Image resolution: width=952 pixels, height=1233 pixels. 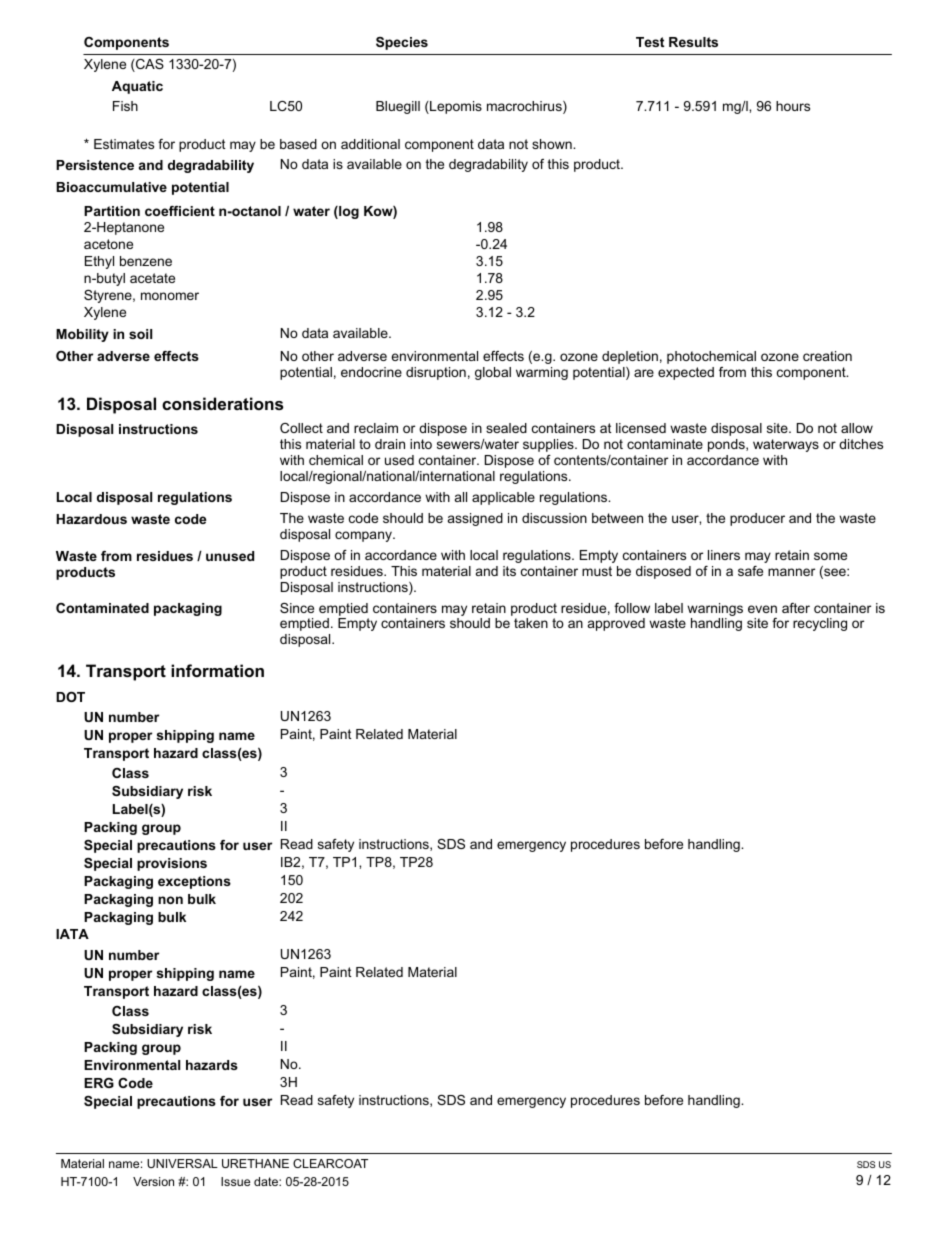 I want to click on UNIVERSAL, so click(x=182, y=1163).
